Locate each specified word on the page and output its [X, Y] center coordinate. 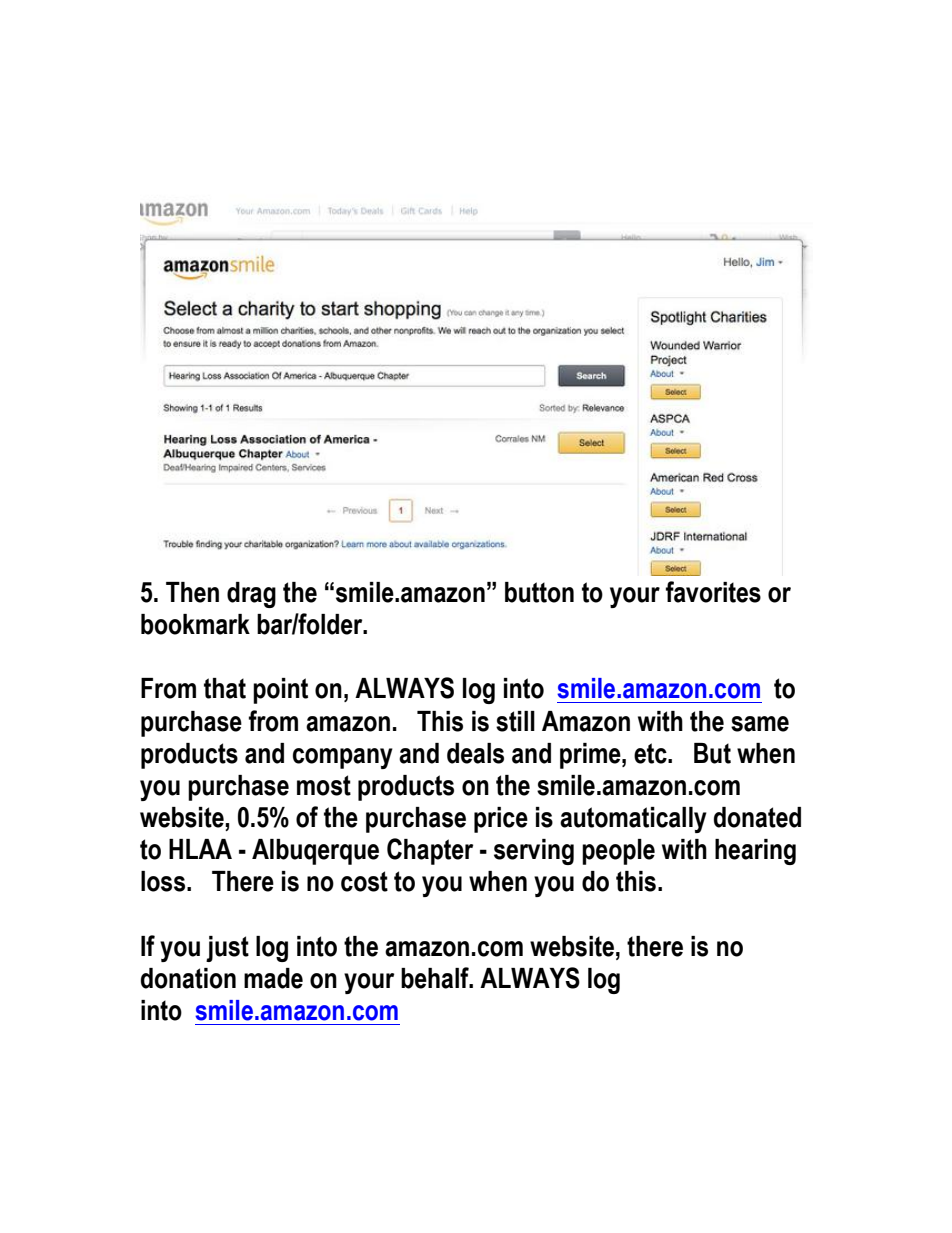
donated [757, 817]
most [324, 785]
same [760, 724]
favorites [713, 592]
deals [475, 753]
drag [251, 595]
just [227, 949]
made [273, 978]
